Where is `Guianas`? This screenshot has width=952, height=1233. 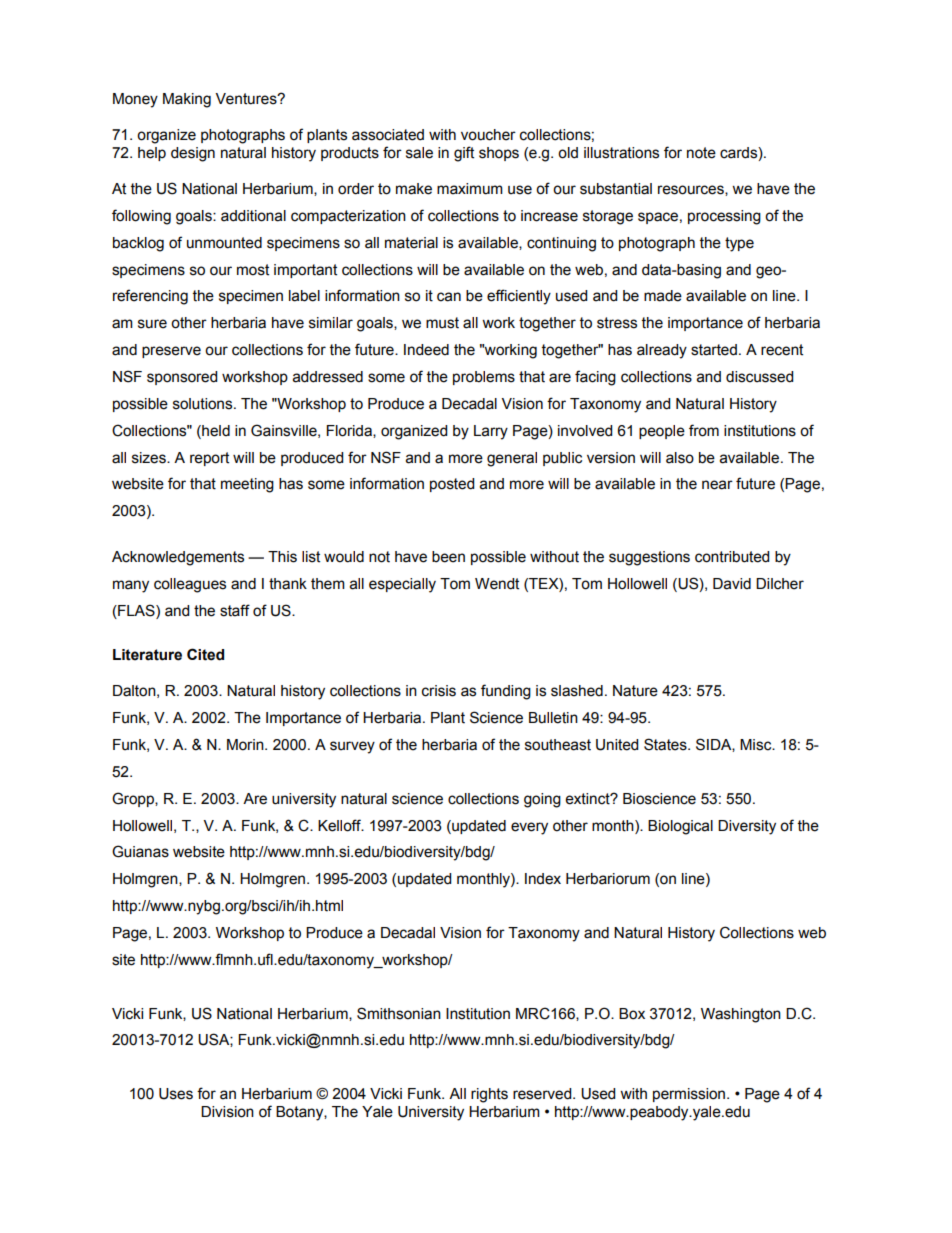
Guianas is located at coordinates (140, 851).
